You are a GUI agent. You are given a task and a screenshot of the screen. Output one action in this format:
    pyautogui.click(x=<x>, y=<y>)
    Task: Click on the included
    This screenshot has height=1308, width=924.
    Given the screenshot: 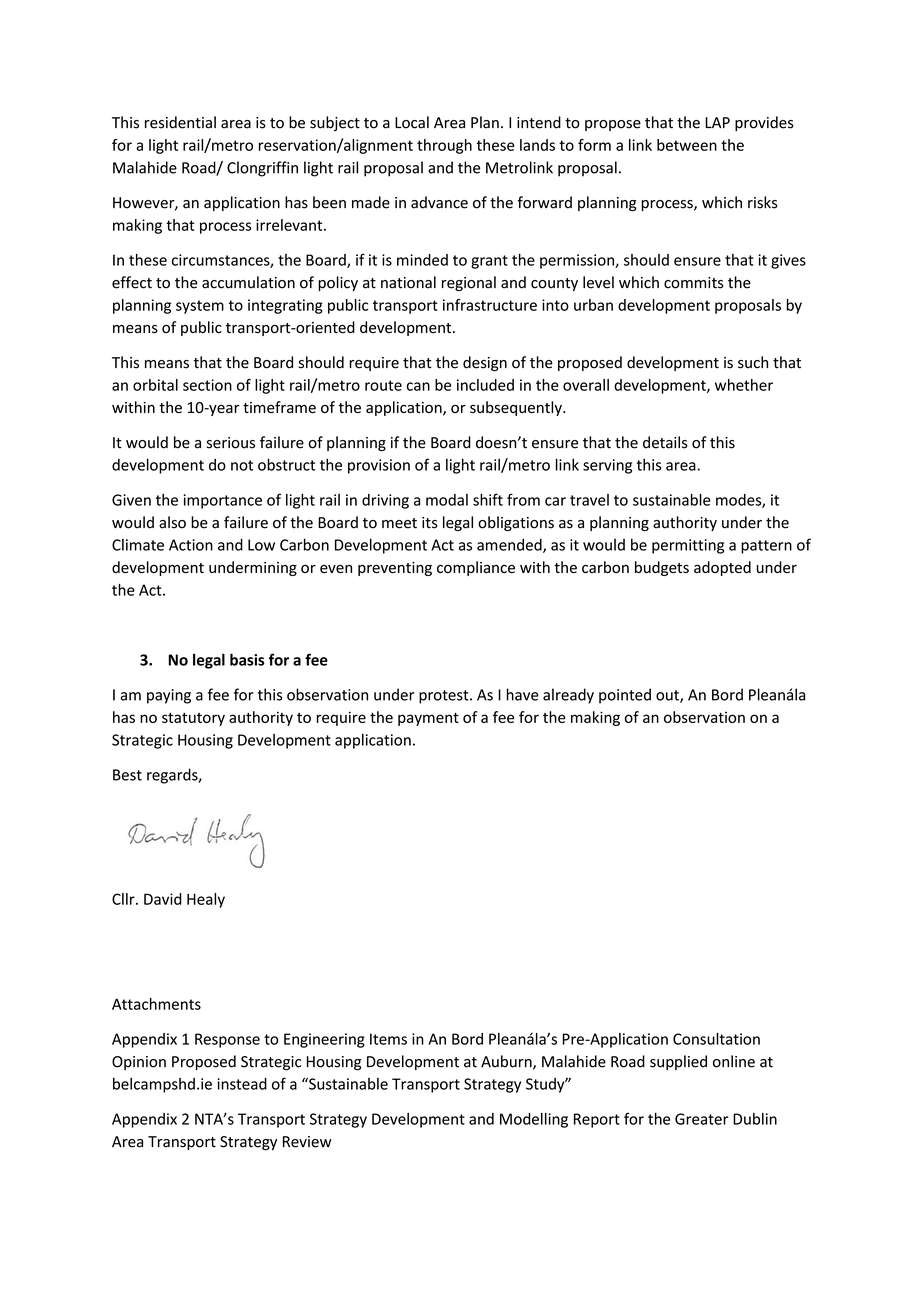 What is the action you would take?
    pyautogui.click(x=485, y=385)
